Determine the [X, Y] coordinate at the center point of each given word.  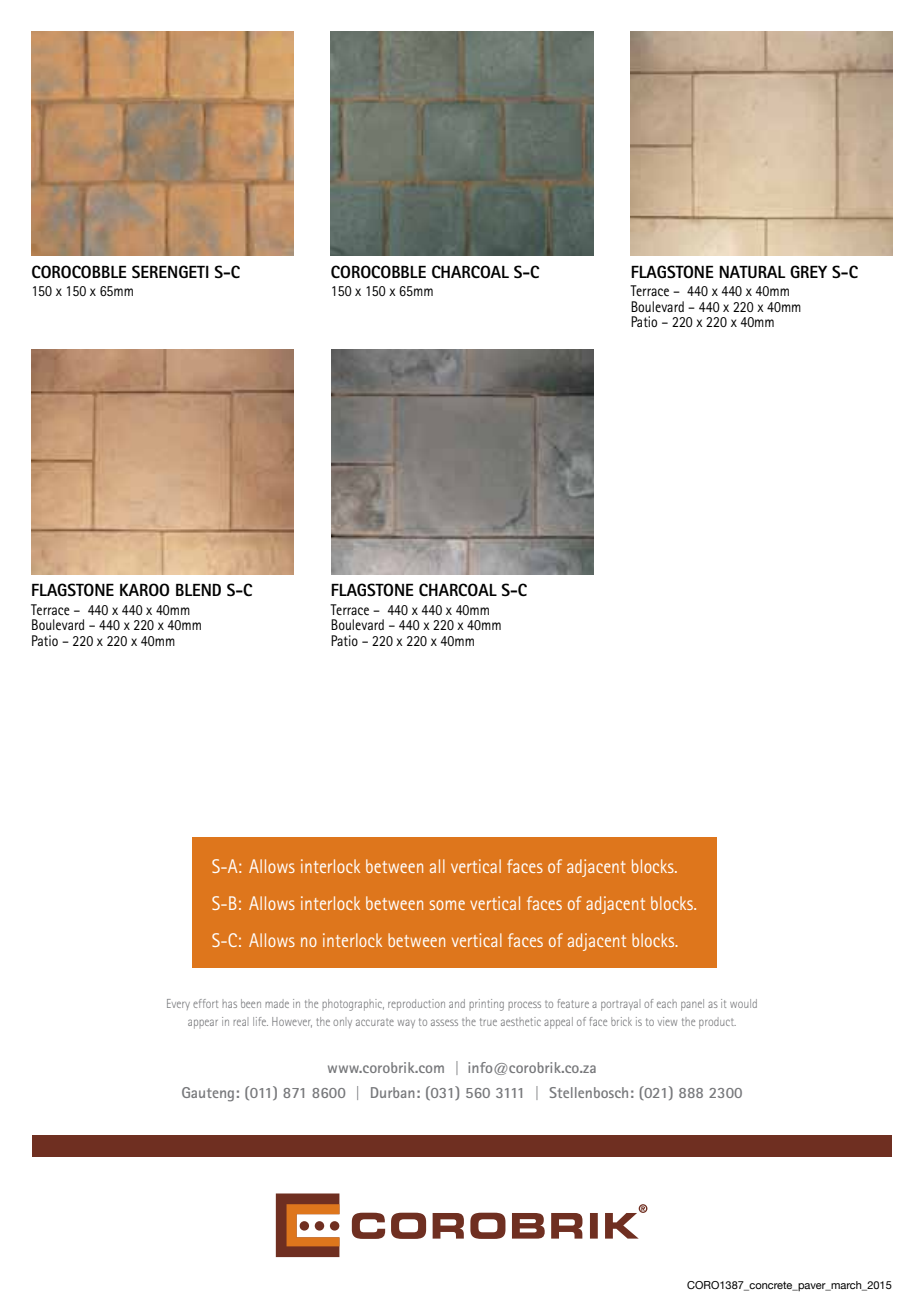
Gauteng [208, 1094]
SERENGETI [170, 271]
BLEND [198, 590]
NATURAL [752, 272]
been [251, 1003]
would [743, 1003]
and [457, 1003]
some [447, 905]
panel [692, 1005]
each [667, 1004]
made [277, 1003]
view [667, 1021]
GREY [808, 271]
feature [573, 1003]
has [229, 1004]
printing [486, 1005]
